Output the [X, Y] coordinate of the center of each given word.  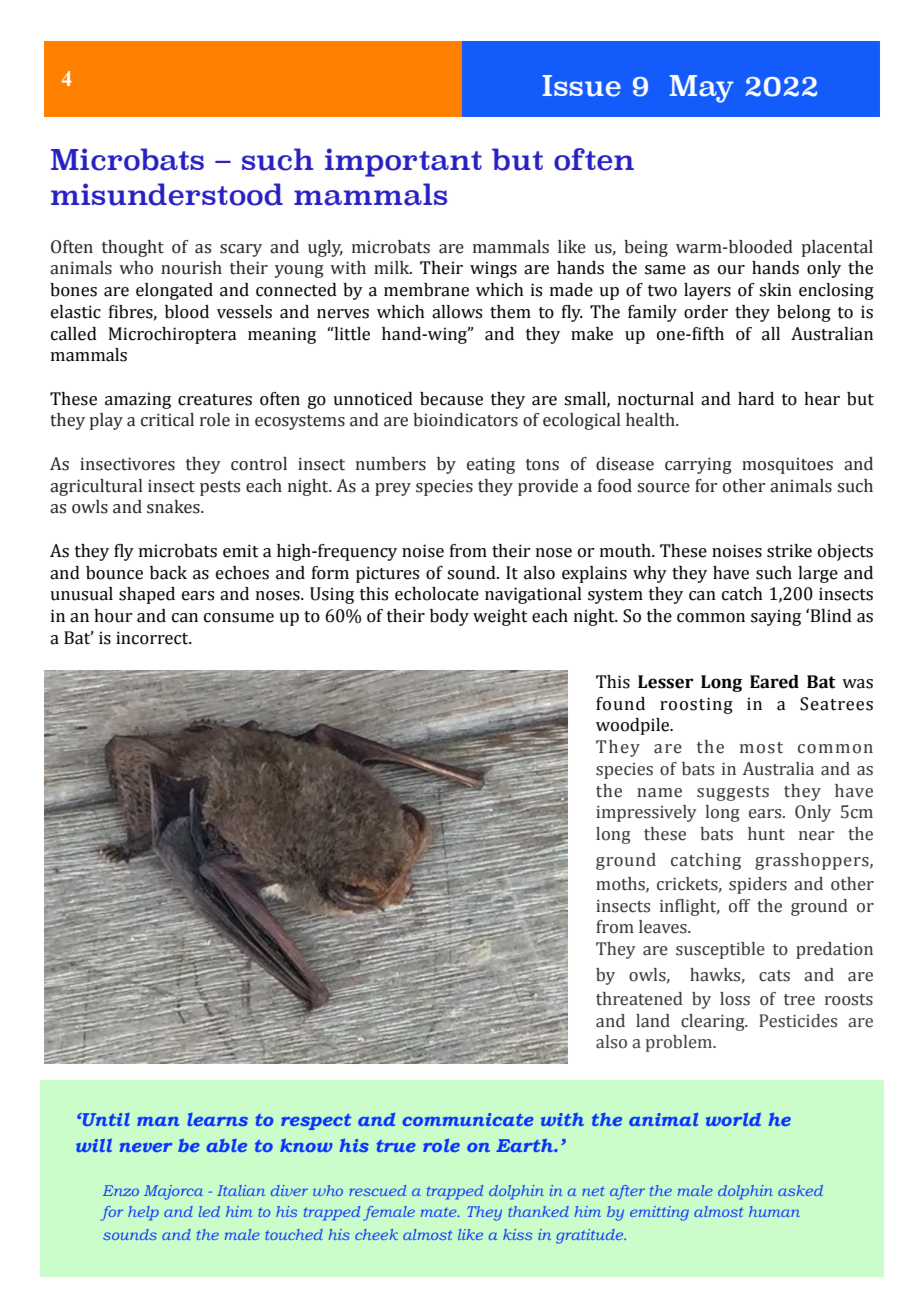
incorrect [153, 638]
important [403, 162]
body [449, 617]
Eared [774, 682]
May [702, 89]
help [143, 1213]
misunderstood [167, 194]
